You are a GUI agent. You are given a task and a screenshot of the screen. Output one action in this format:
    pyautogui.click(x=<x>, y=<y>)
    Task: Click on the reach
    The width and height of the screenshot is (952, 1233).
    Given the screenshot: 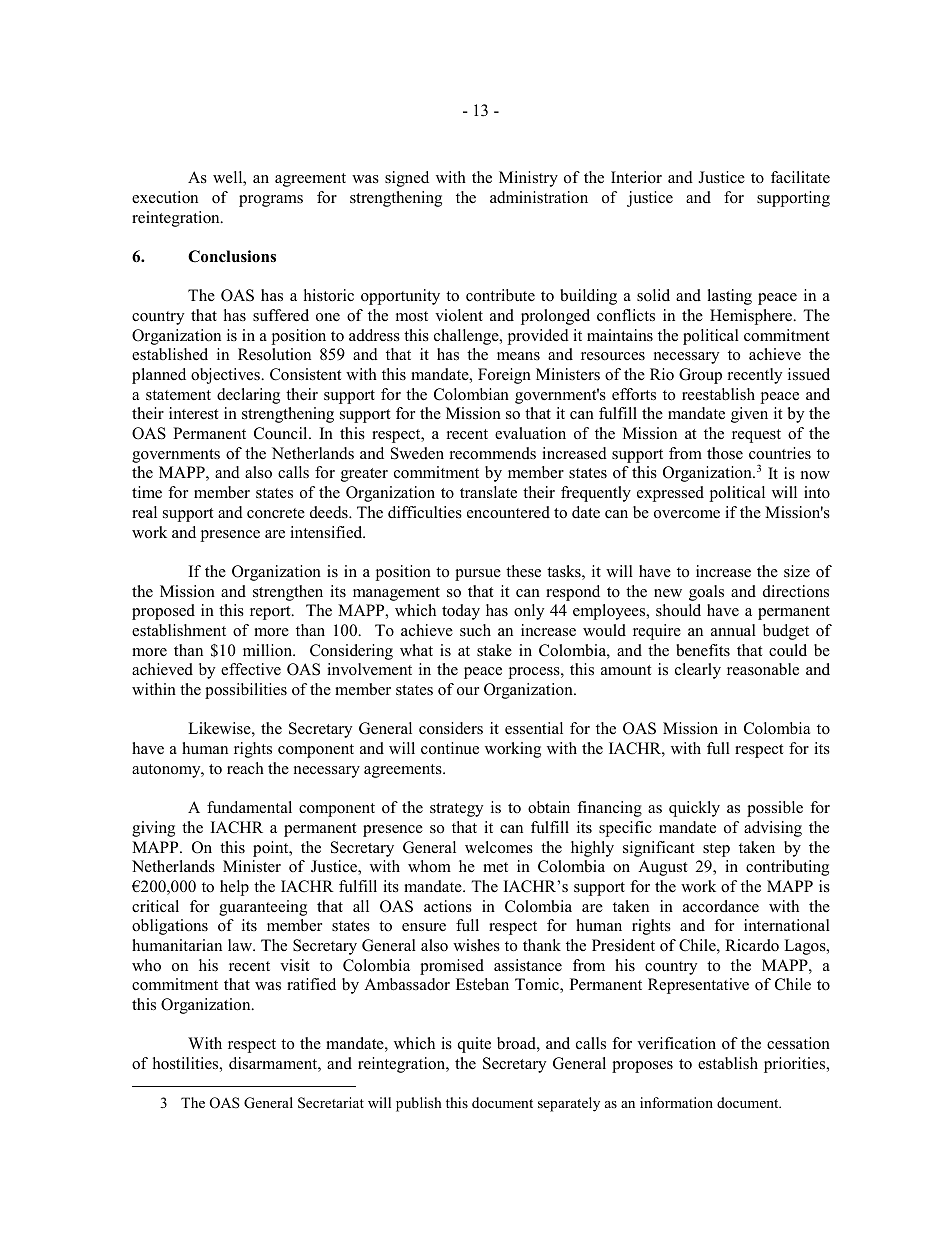 What is the action you would take?
    pyautogui.click(x=245, y=768)
